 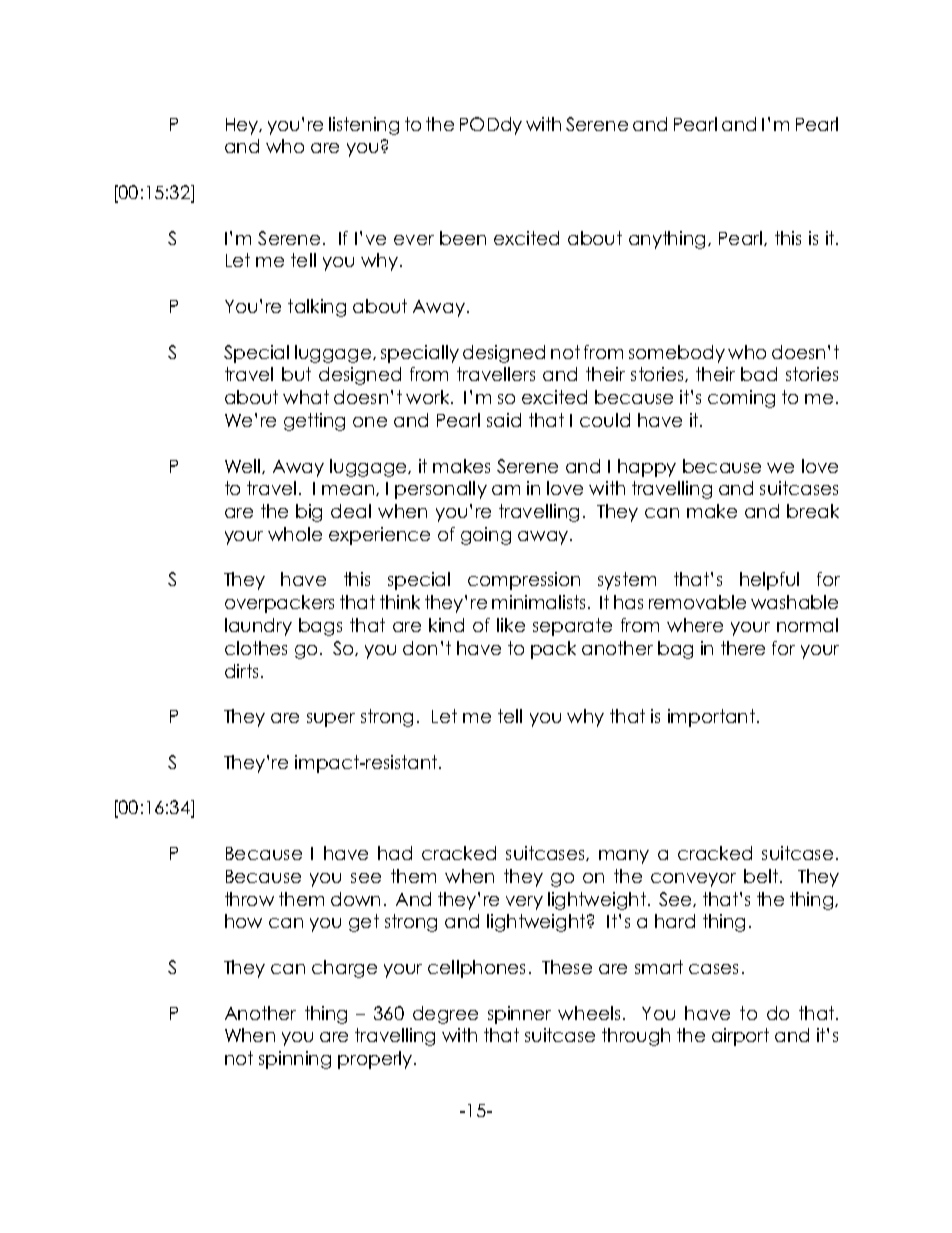 What do you see at coordinates (463, 238) in the image?
I see `been` at bounding box center [463, 238].
